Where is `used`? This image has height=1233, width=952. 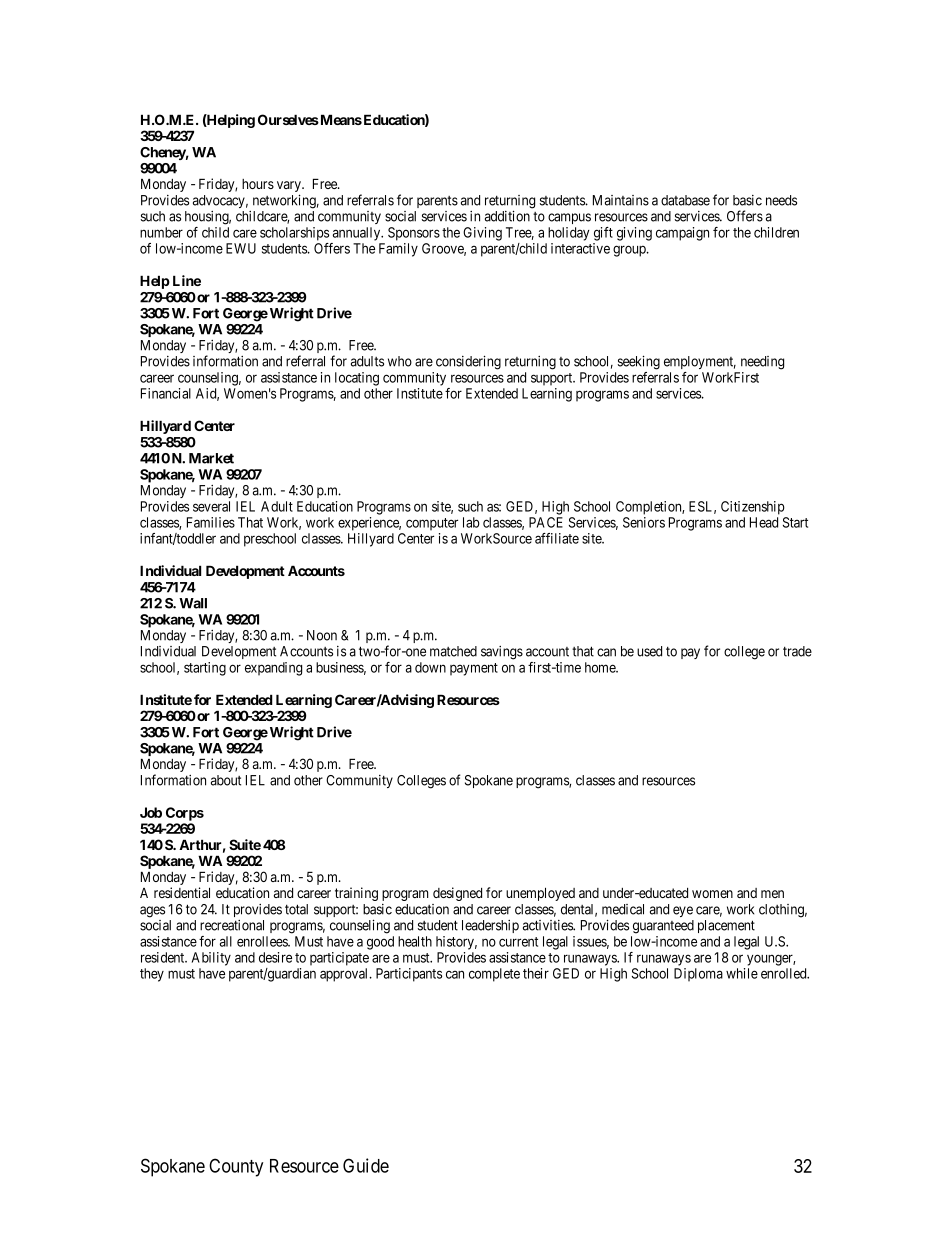 used is located at coordinates (649, 651).
